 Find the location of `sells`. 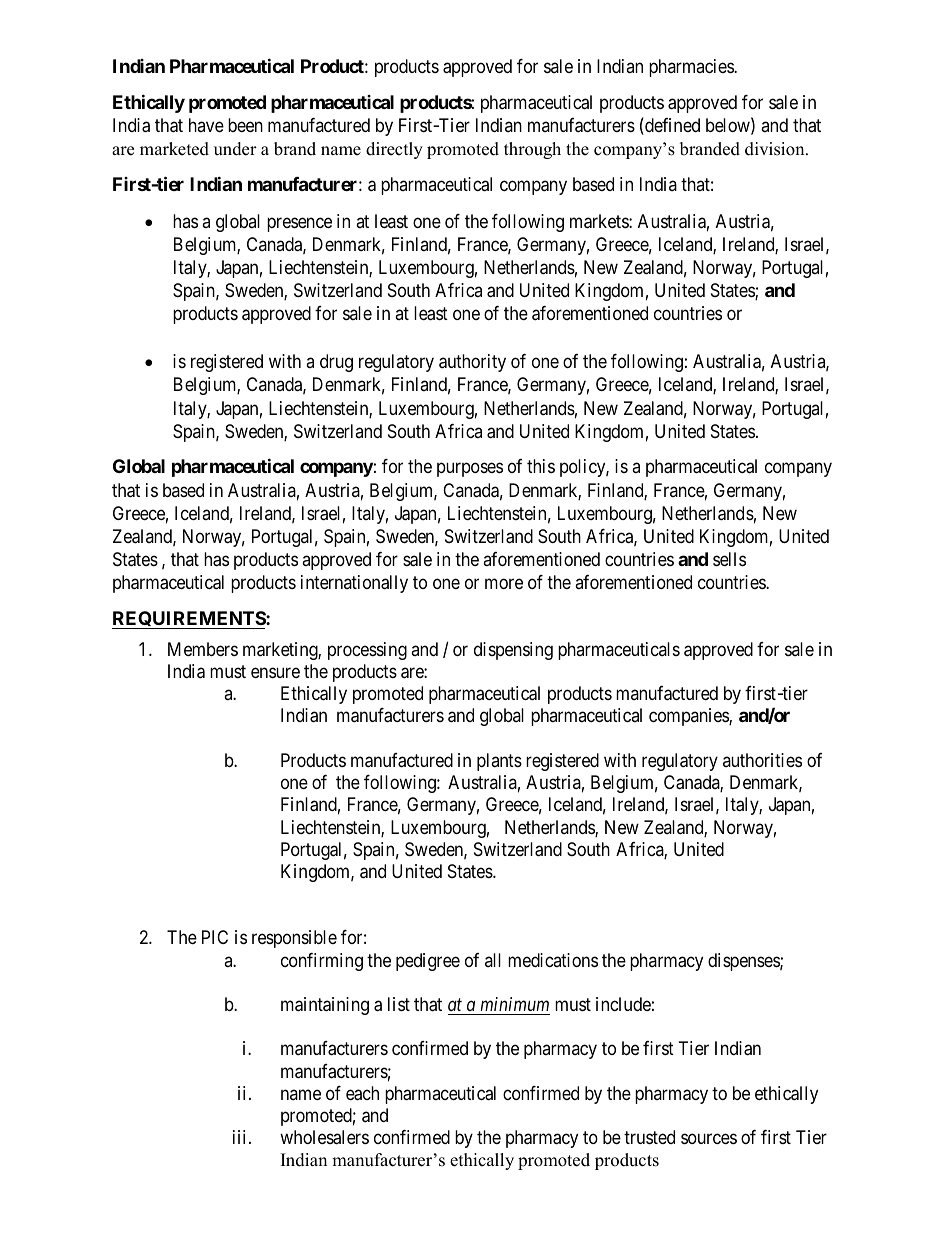

sells is located at coordinates (729, 559).
